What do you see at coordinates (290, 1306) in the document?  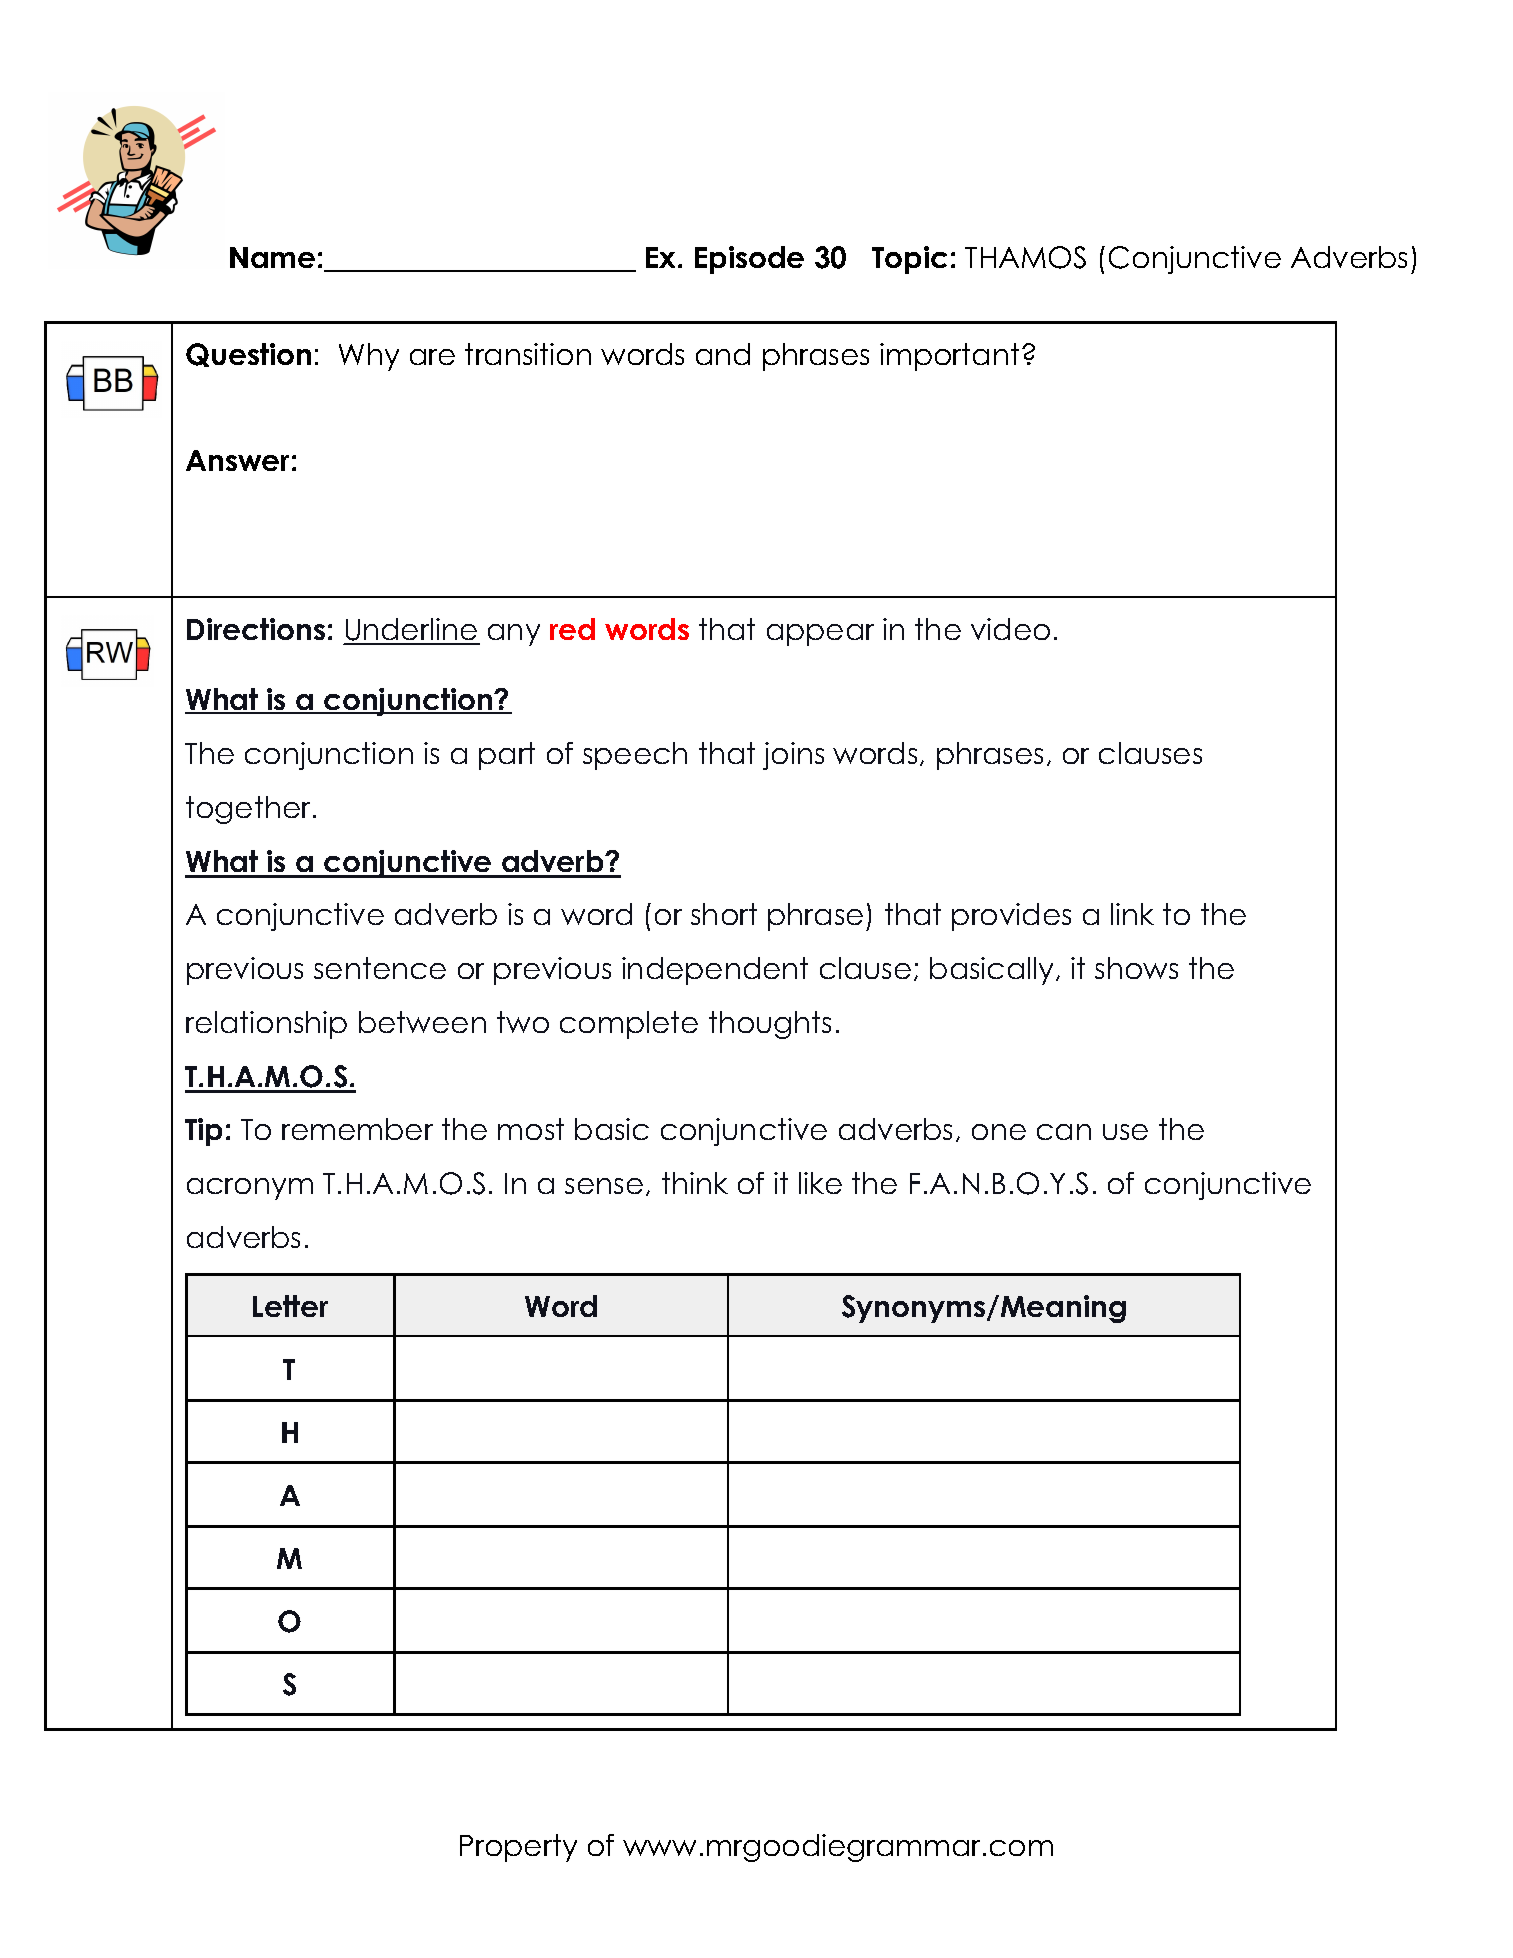 I see `Letter` at bounding box center [290, 1306].
